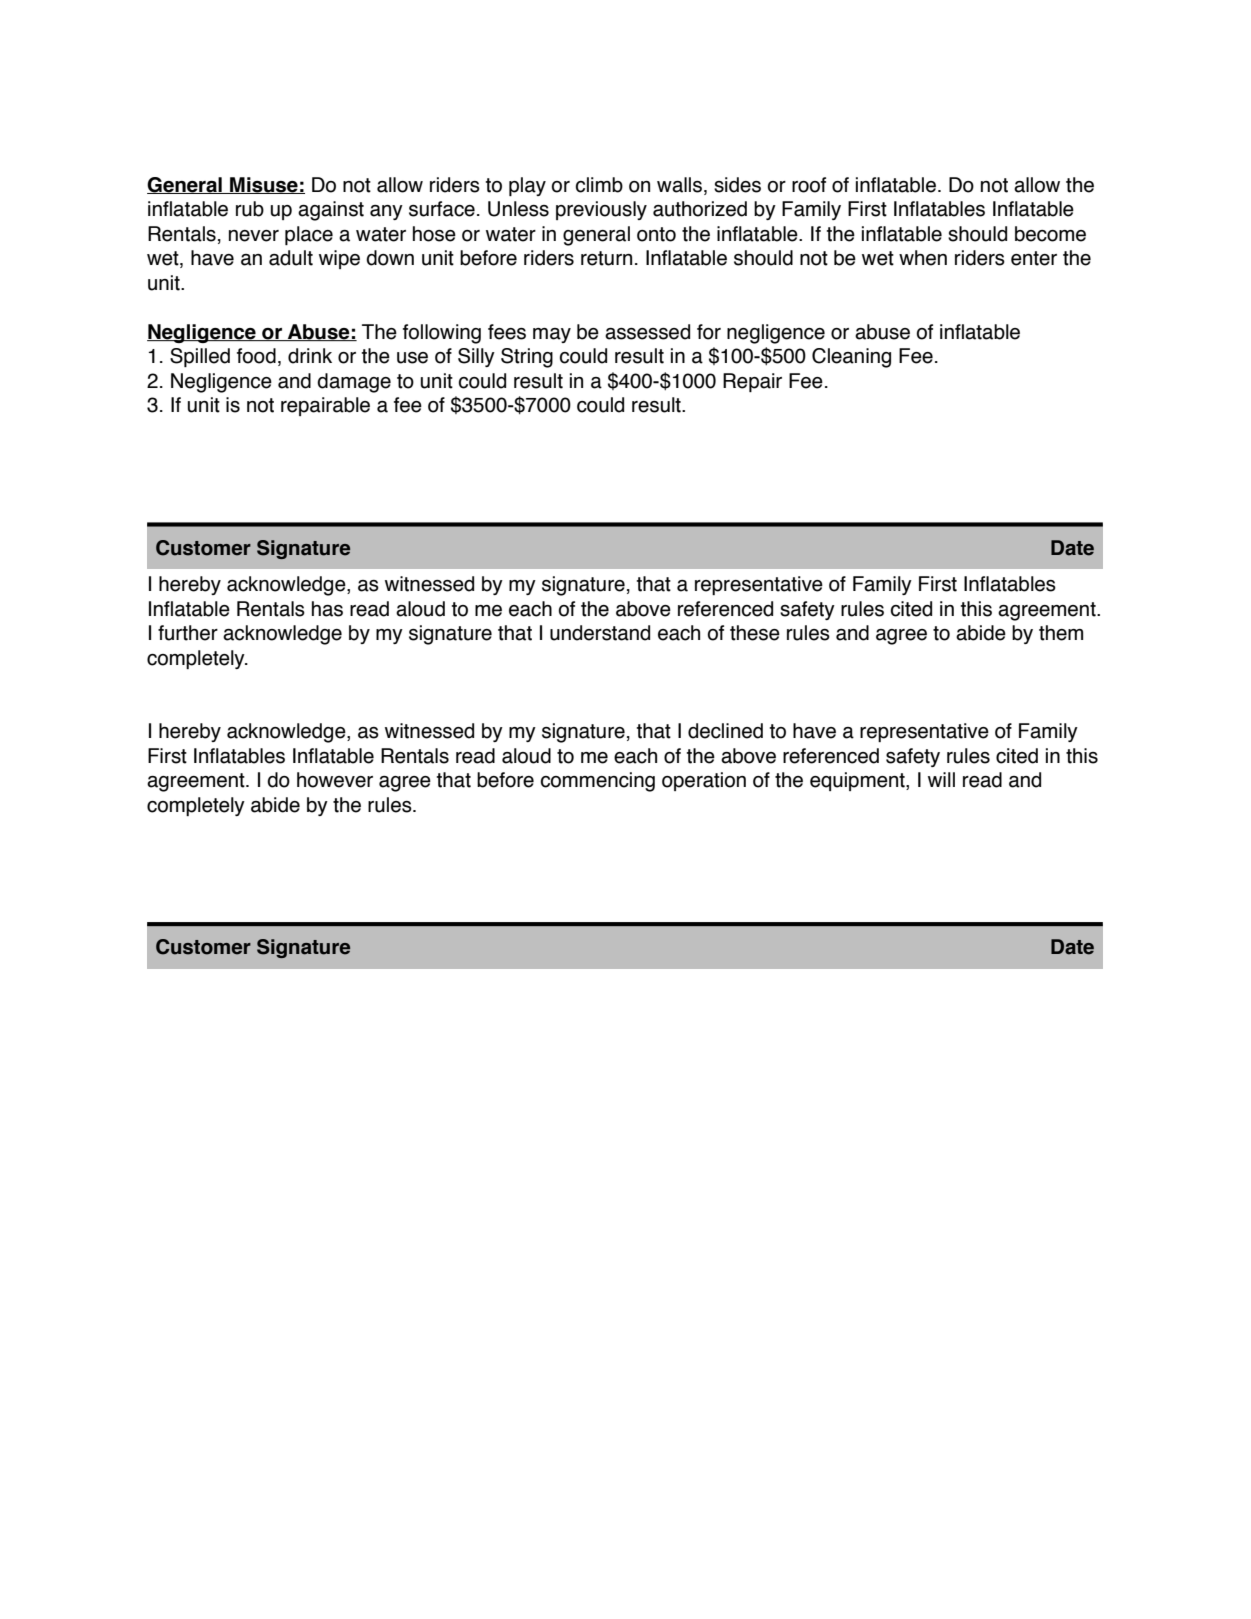  I want to click on String, so click(527, 358).
